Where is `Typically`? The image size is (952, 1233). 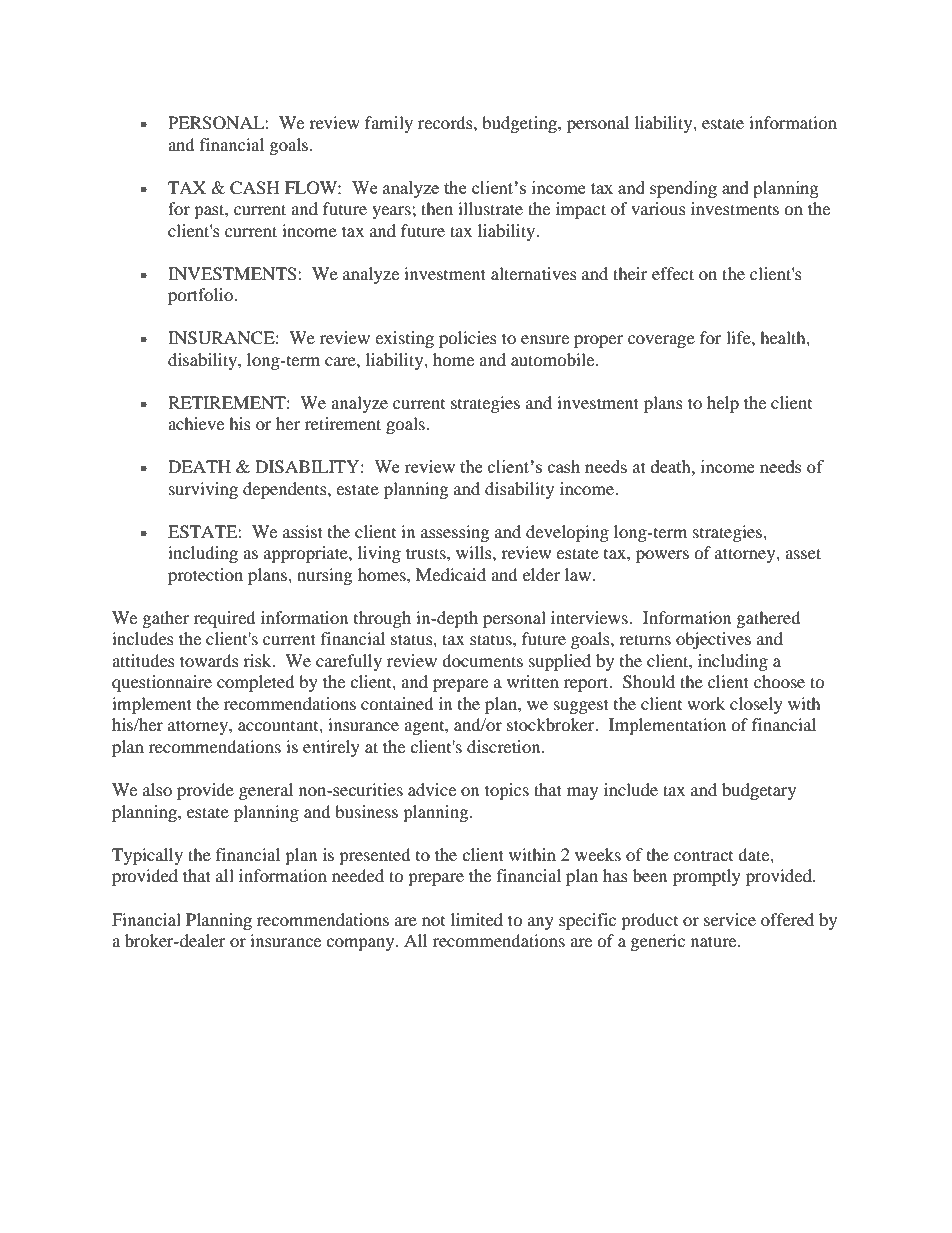 Typically is located at coordinates (147, 856).
